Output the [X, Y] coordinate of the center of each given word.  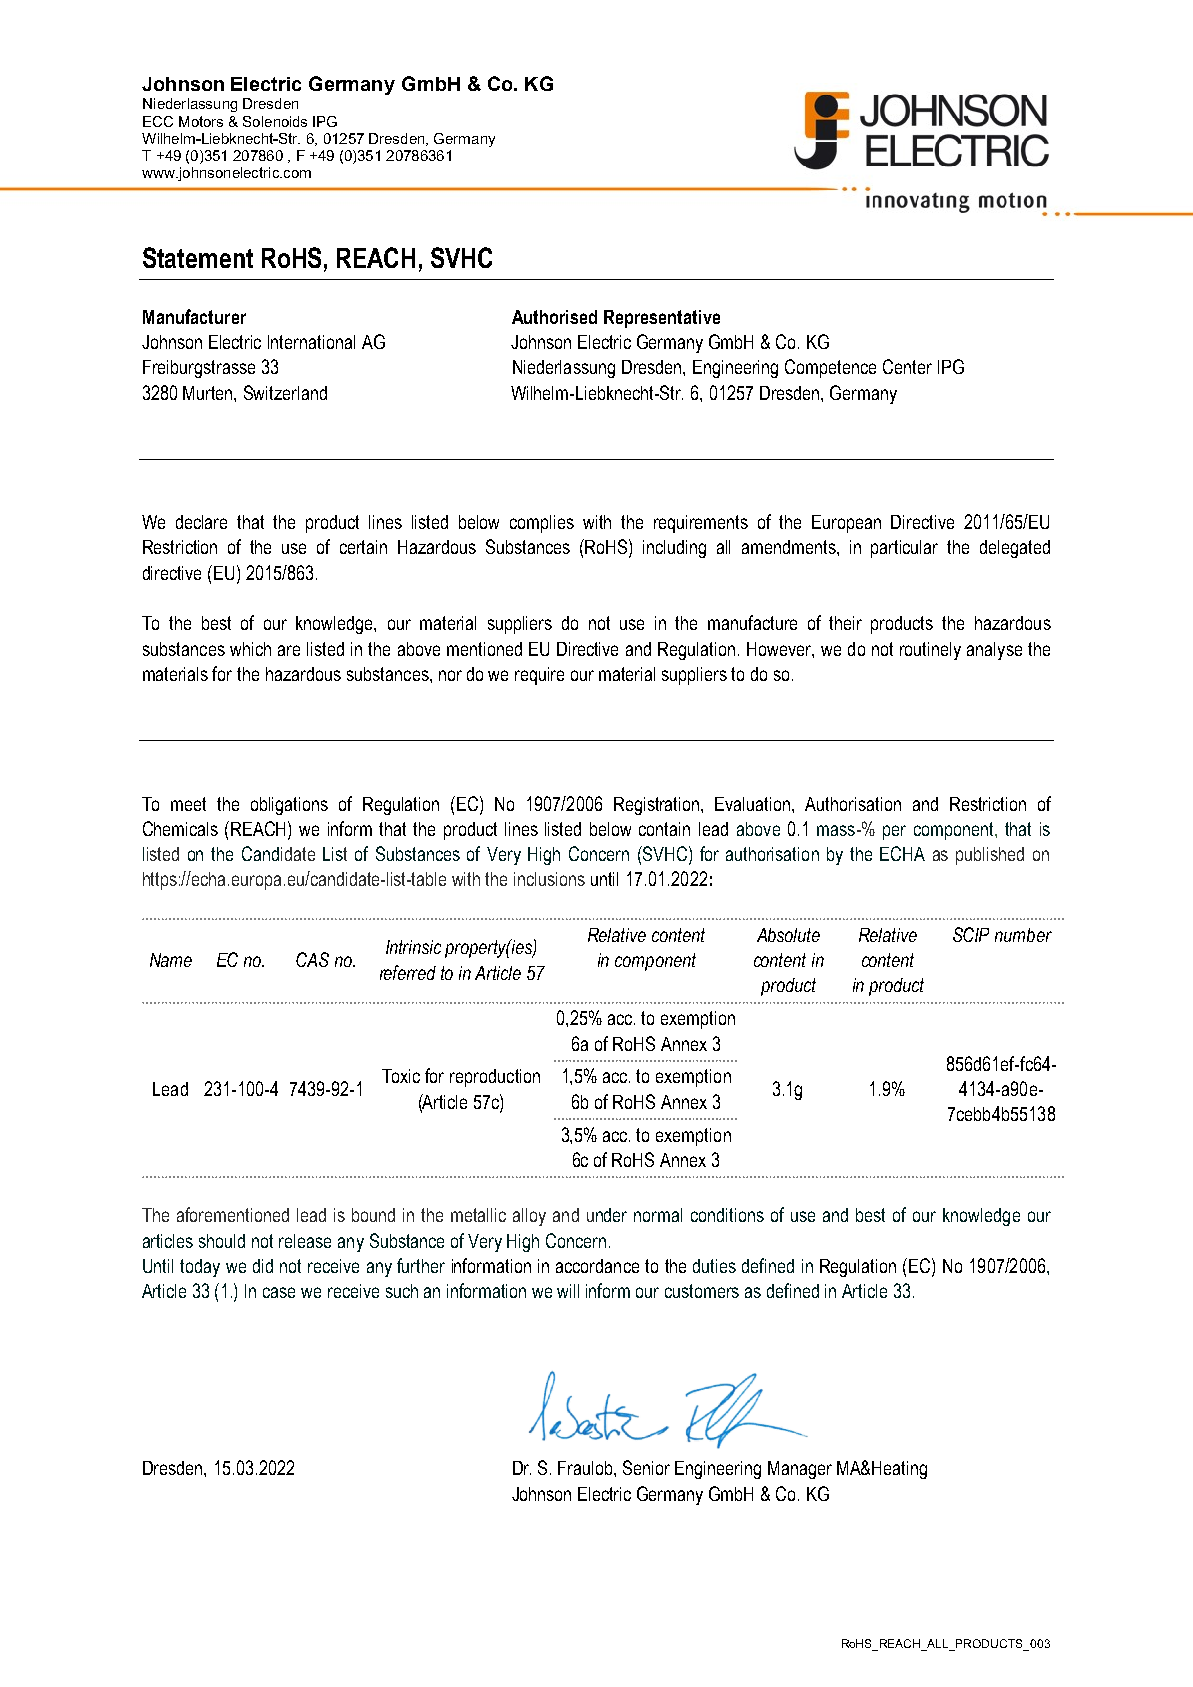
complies [542, 524]
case [279, 1292]
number [1023, 935]
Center [907, 366]
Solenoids [275, 121]
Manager [800, 1470]
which [250, 649]
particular [904, 549]
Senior [646, 1467]
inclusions [549, 879]
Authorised [554, 317]
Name [171, 960]
